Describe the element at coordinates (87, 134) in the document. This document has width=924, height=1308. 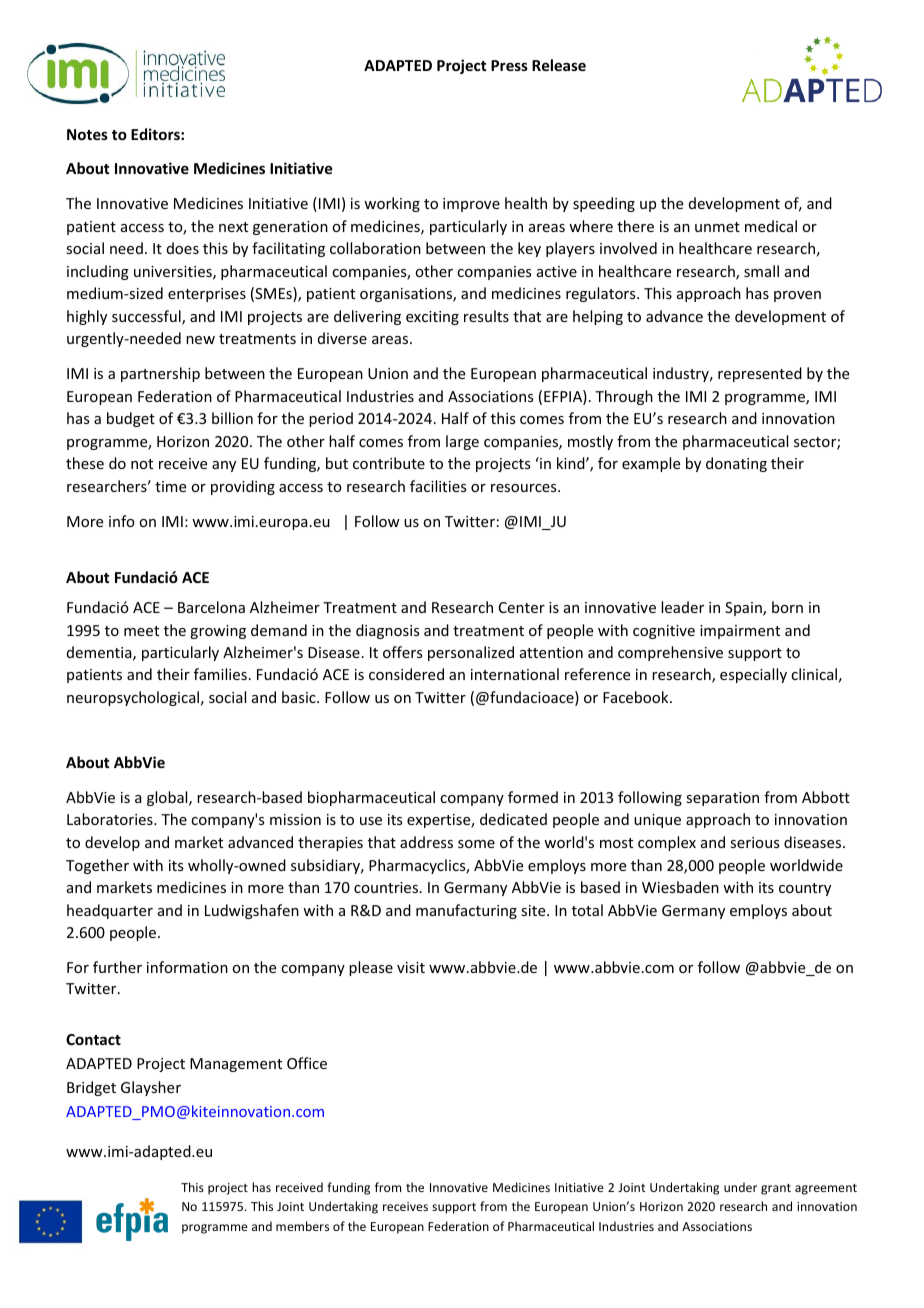
I see `Notes` at that location.
